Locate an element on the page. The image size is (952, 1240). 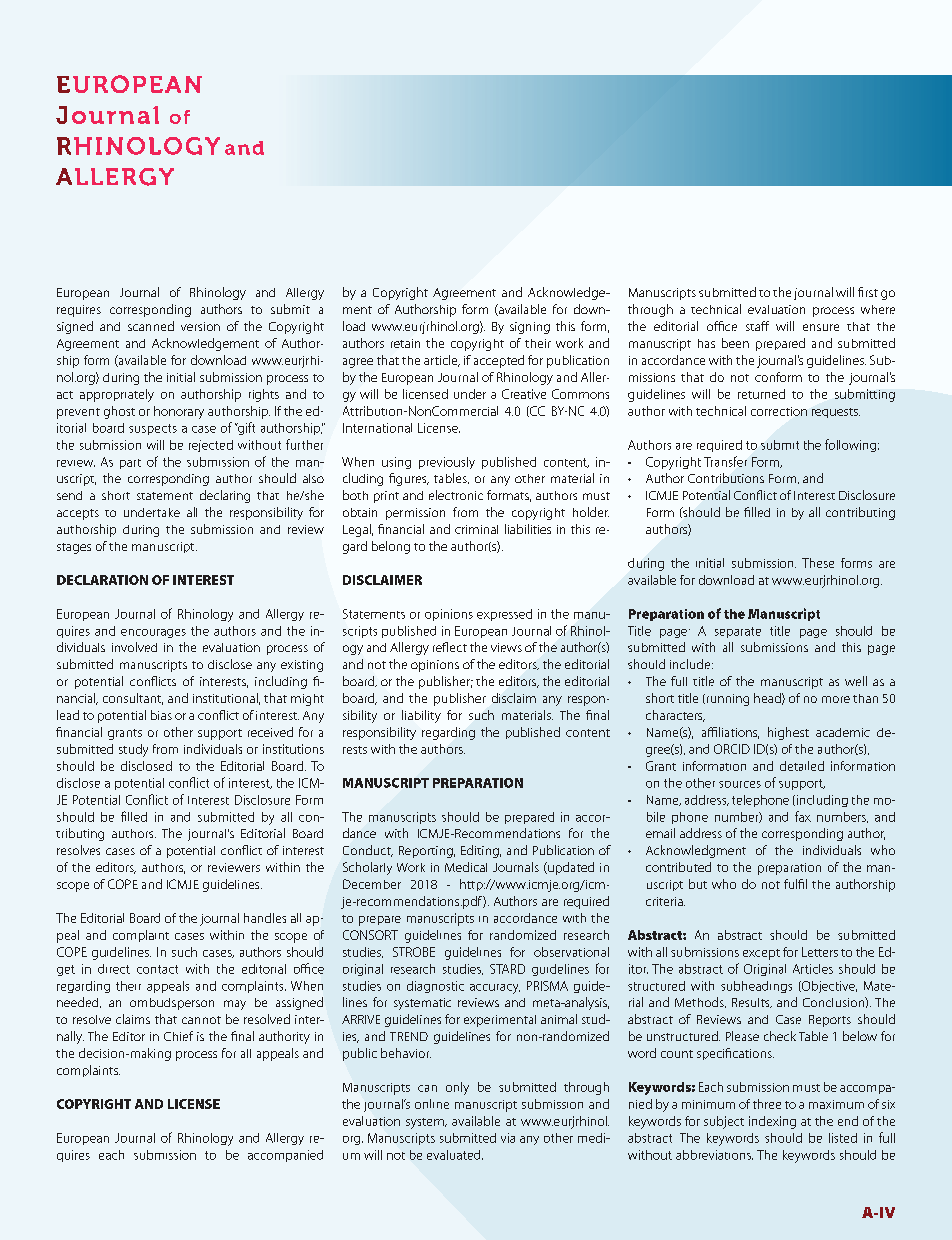
liability is located at coordinates (421, 716).
